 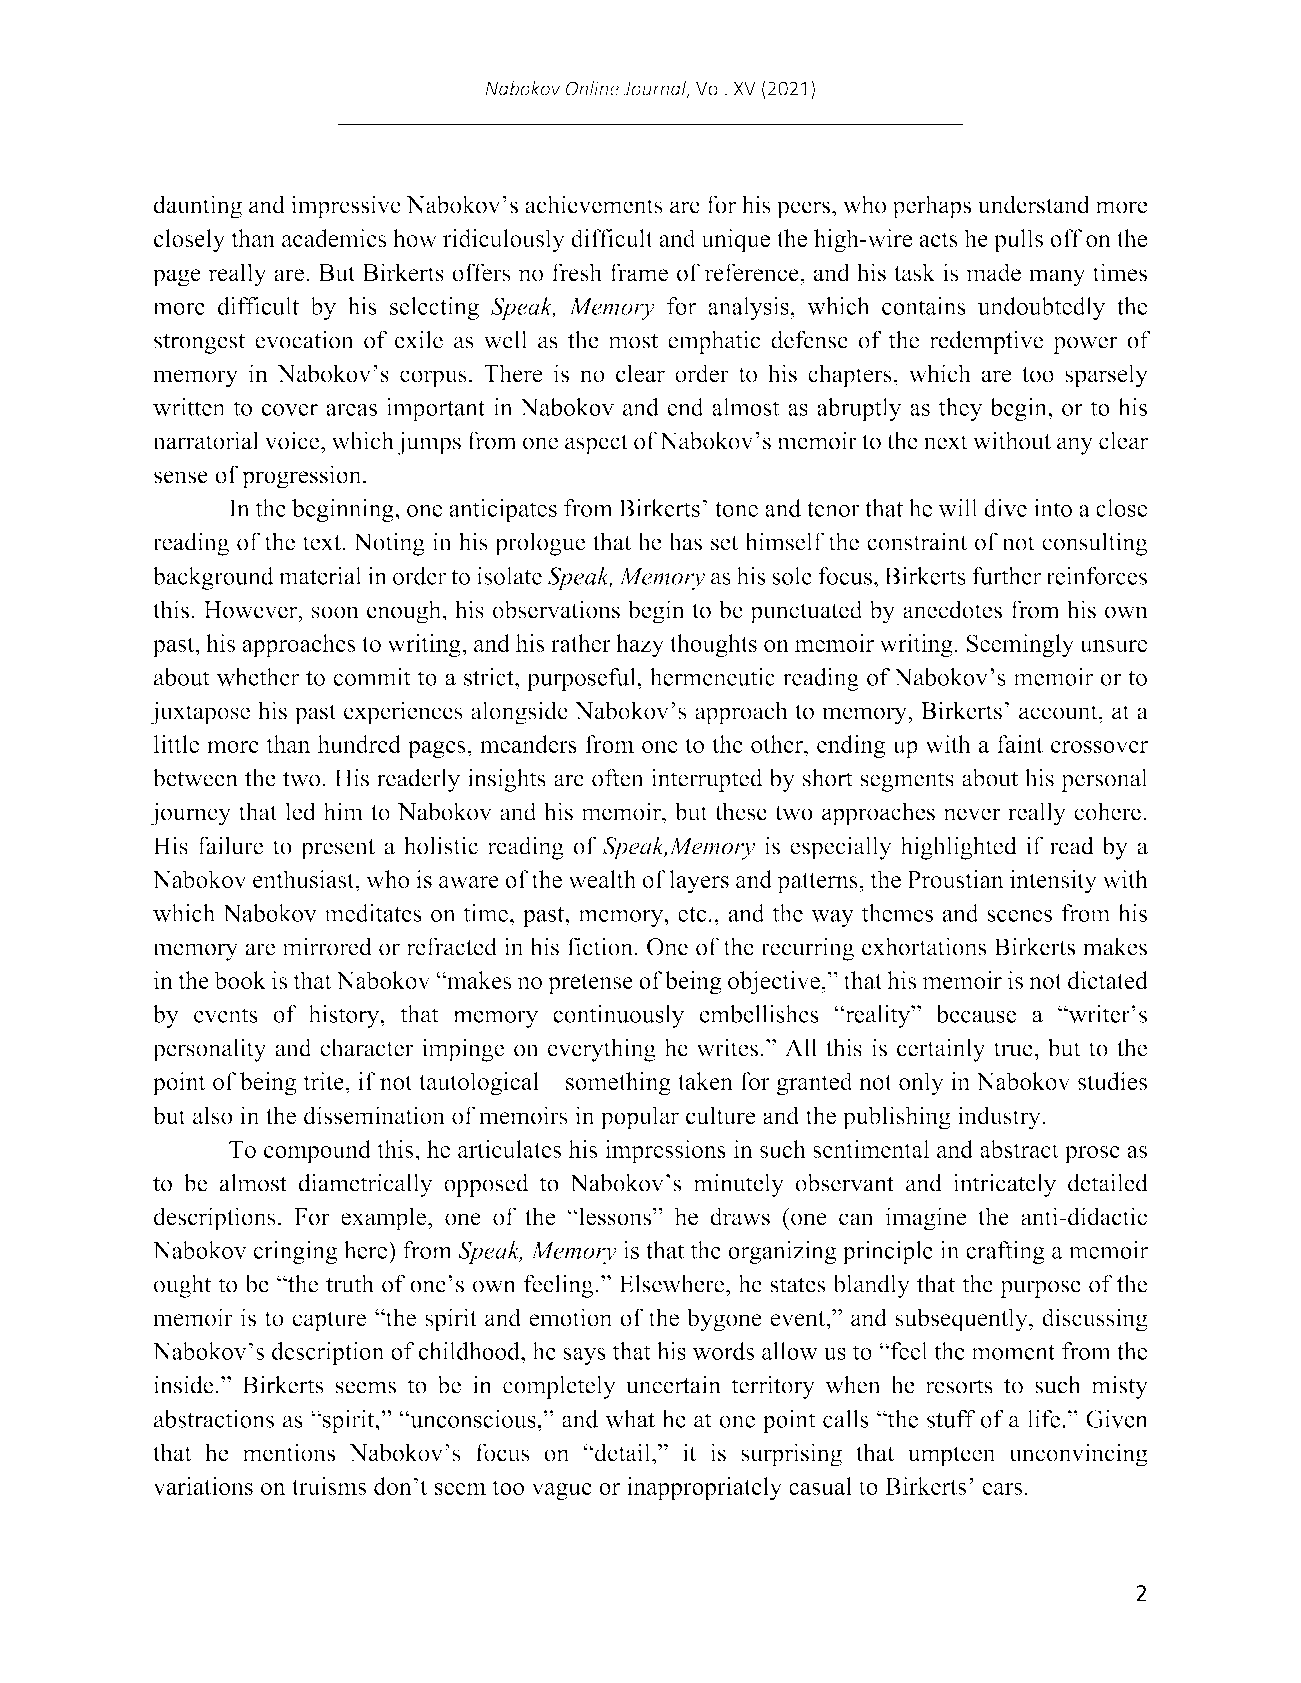 What do you see at coordinates (346, 207) in the screenshot?
I see `impressive` at bounding box center [346, 207].
